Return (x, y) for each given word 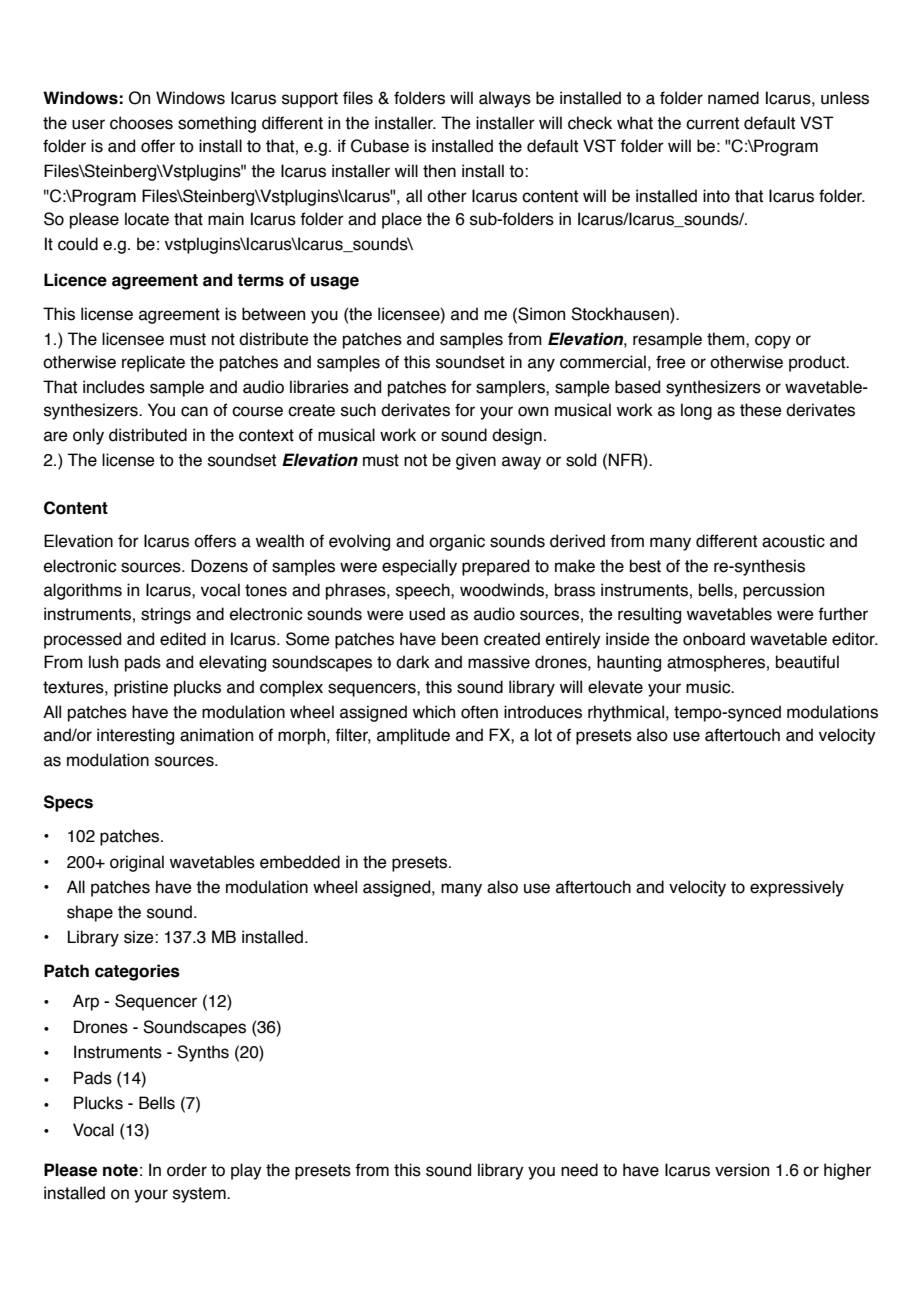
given (476, 461)
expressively (797, 888)
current (712, 123)
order (187, 1170)
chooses (141, 123)
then (439, 171)
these (761, 410)
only (88, 436)
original (137, 863)
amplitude (413, 736)
